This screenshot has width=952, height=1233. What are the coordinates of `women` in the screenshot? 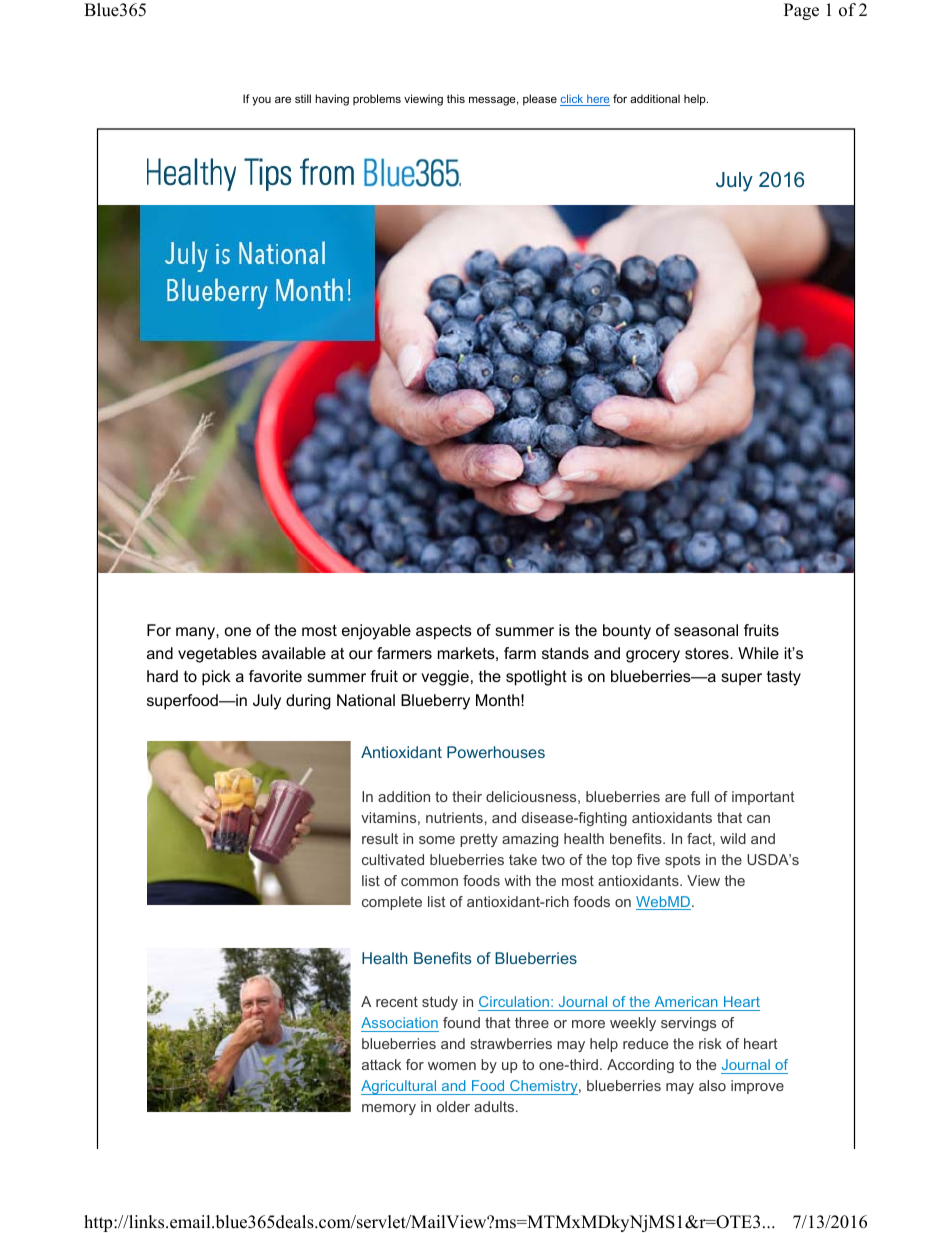 It's located at (452, 1066).
